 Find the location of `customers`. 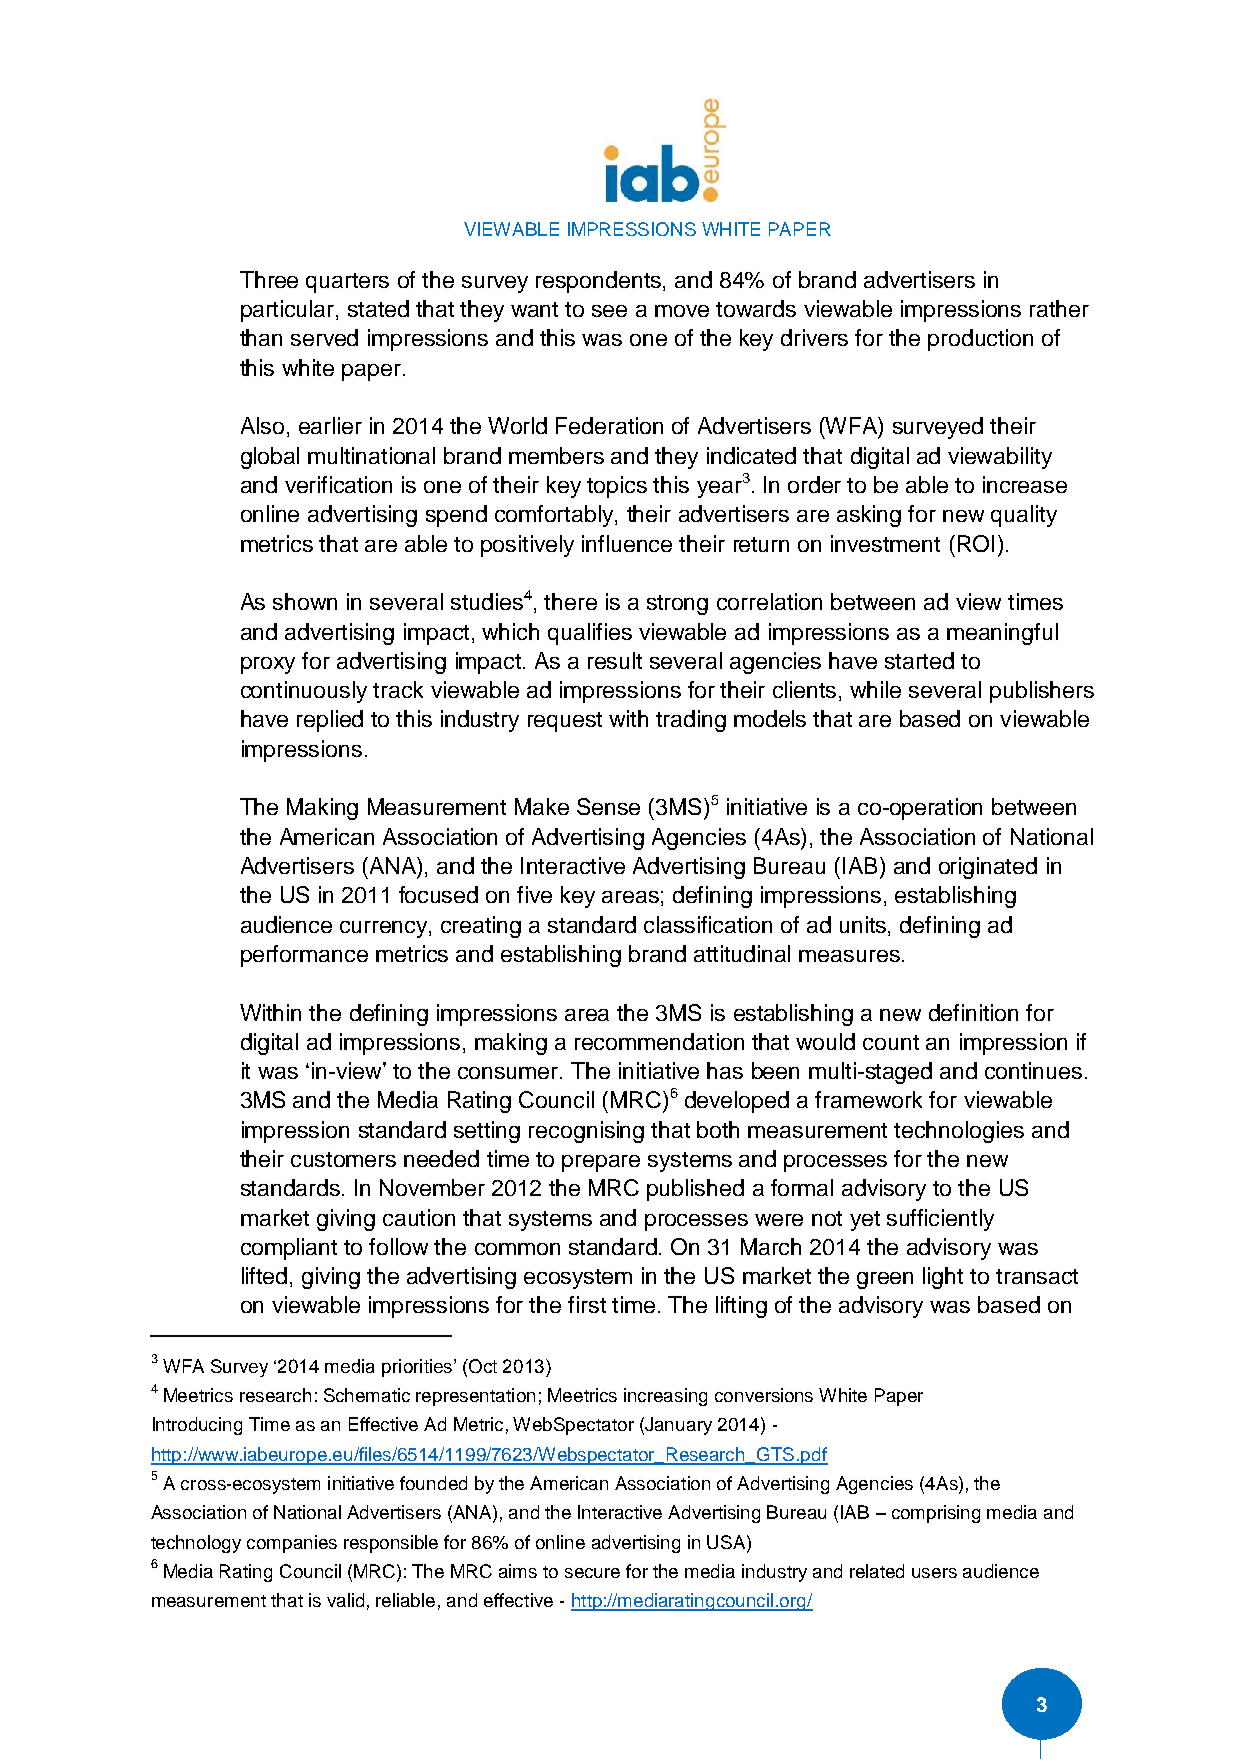

customers is located at coordinates (343, 1159).
